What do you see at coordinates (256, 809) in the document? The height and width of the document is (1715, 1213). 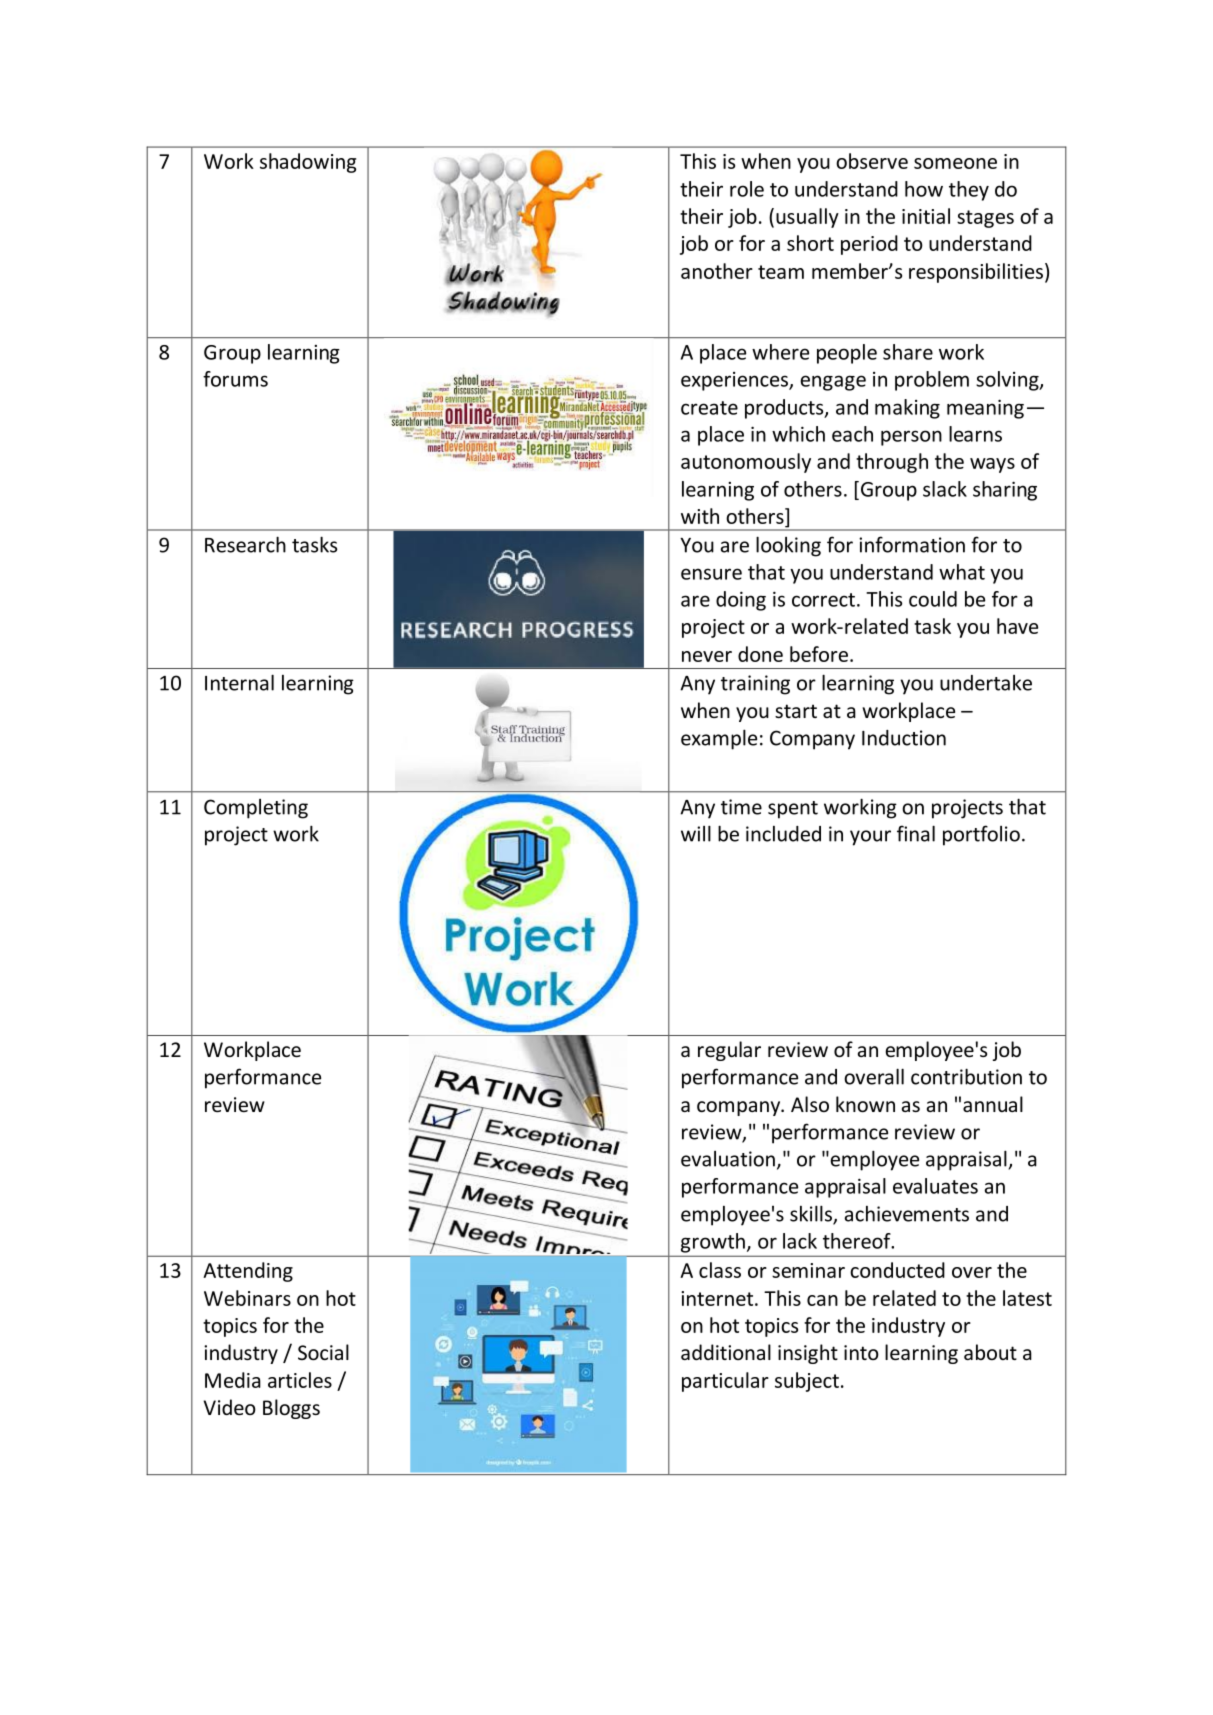 I see `Completing` at bounding box center [256, 809].
